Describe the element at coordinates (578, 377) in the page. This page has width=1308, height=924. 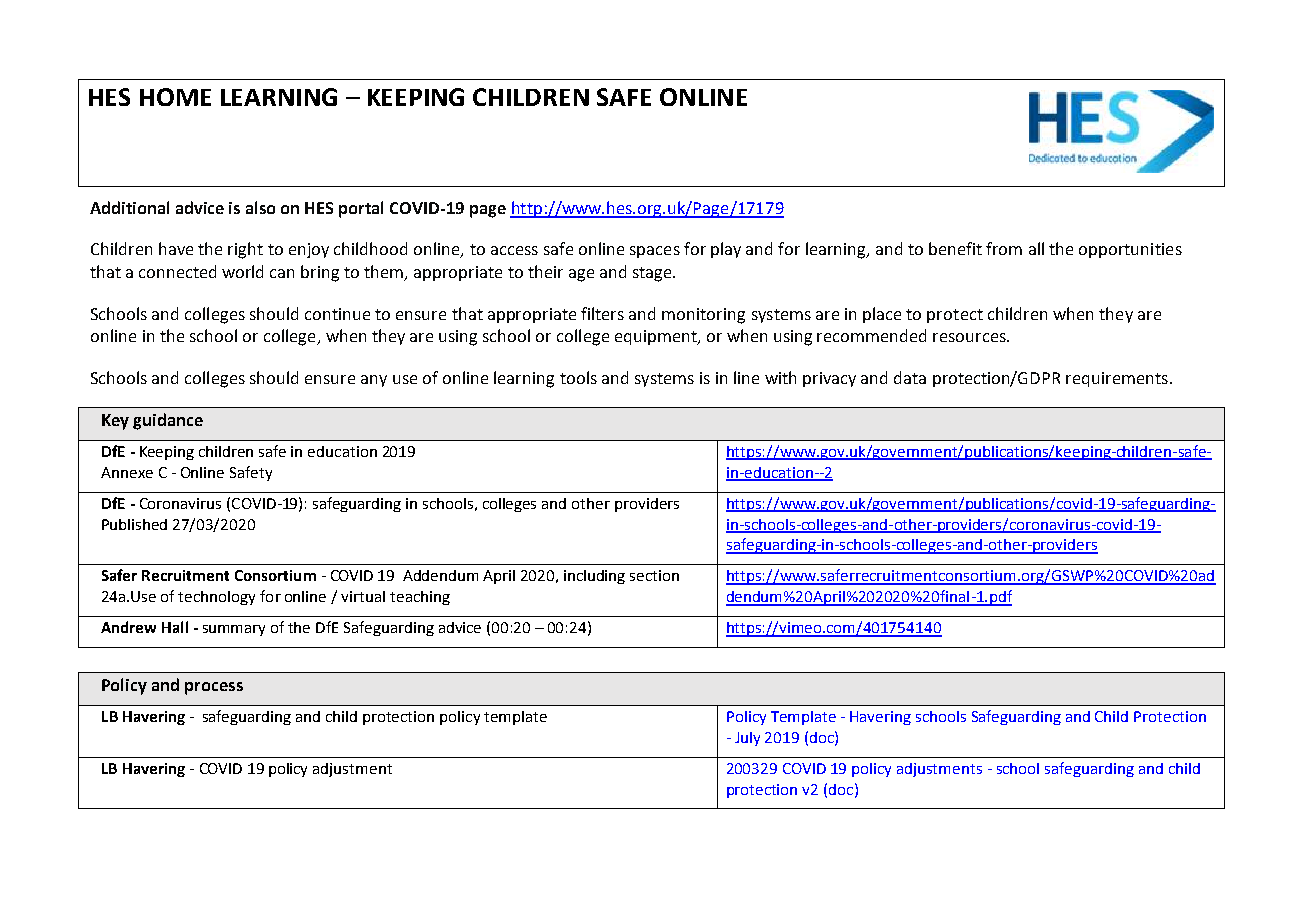
I see `tools` at that location.
